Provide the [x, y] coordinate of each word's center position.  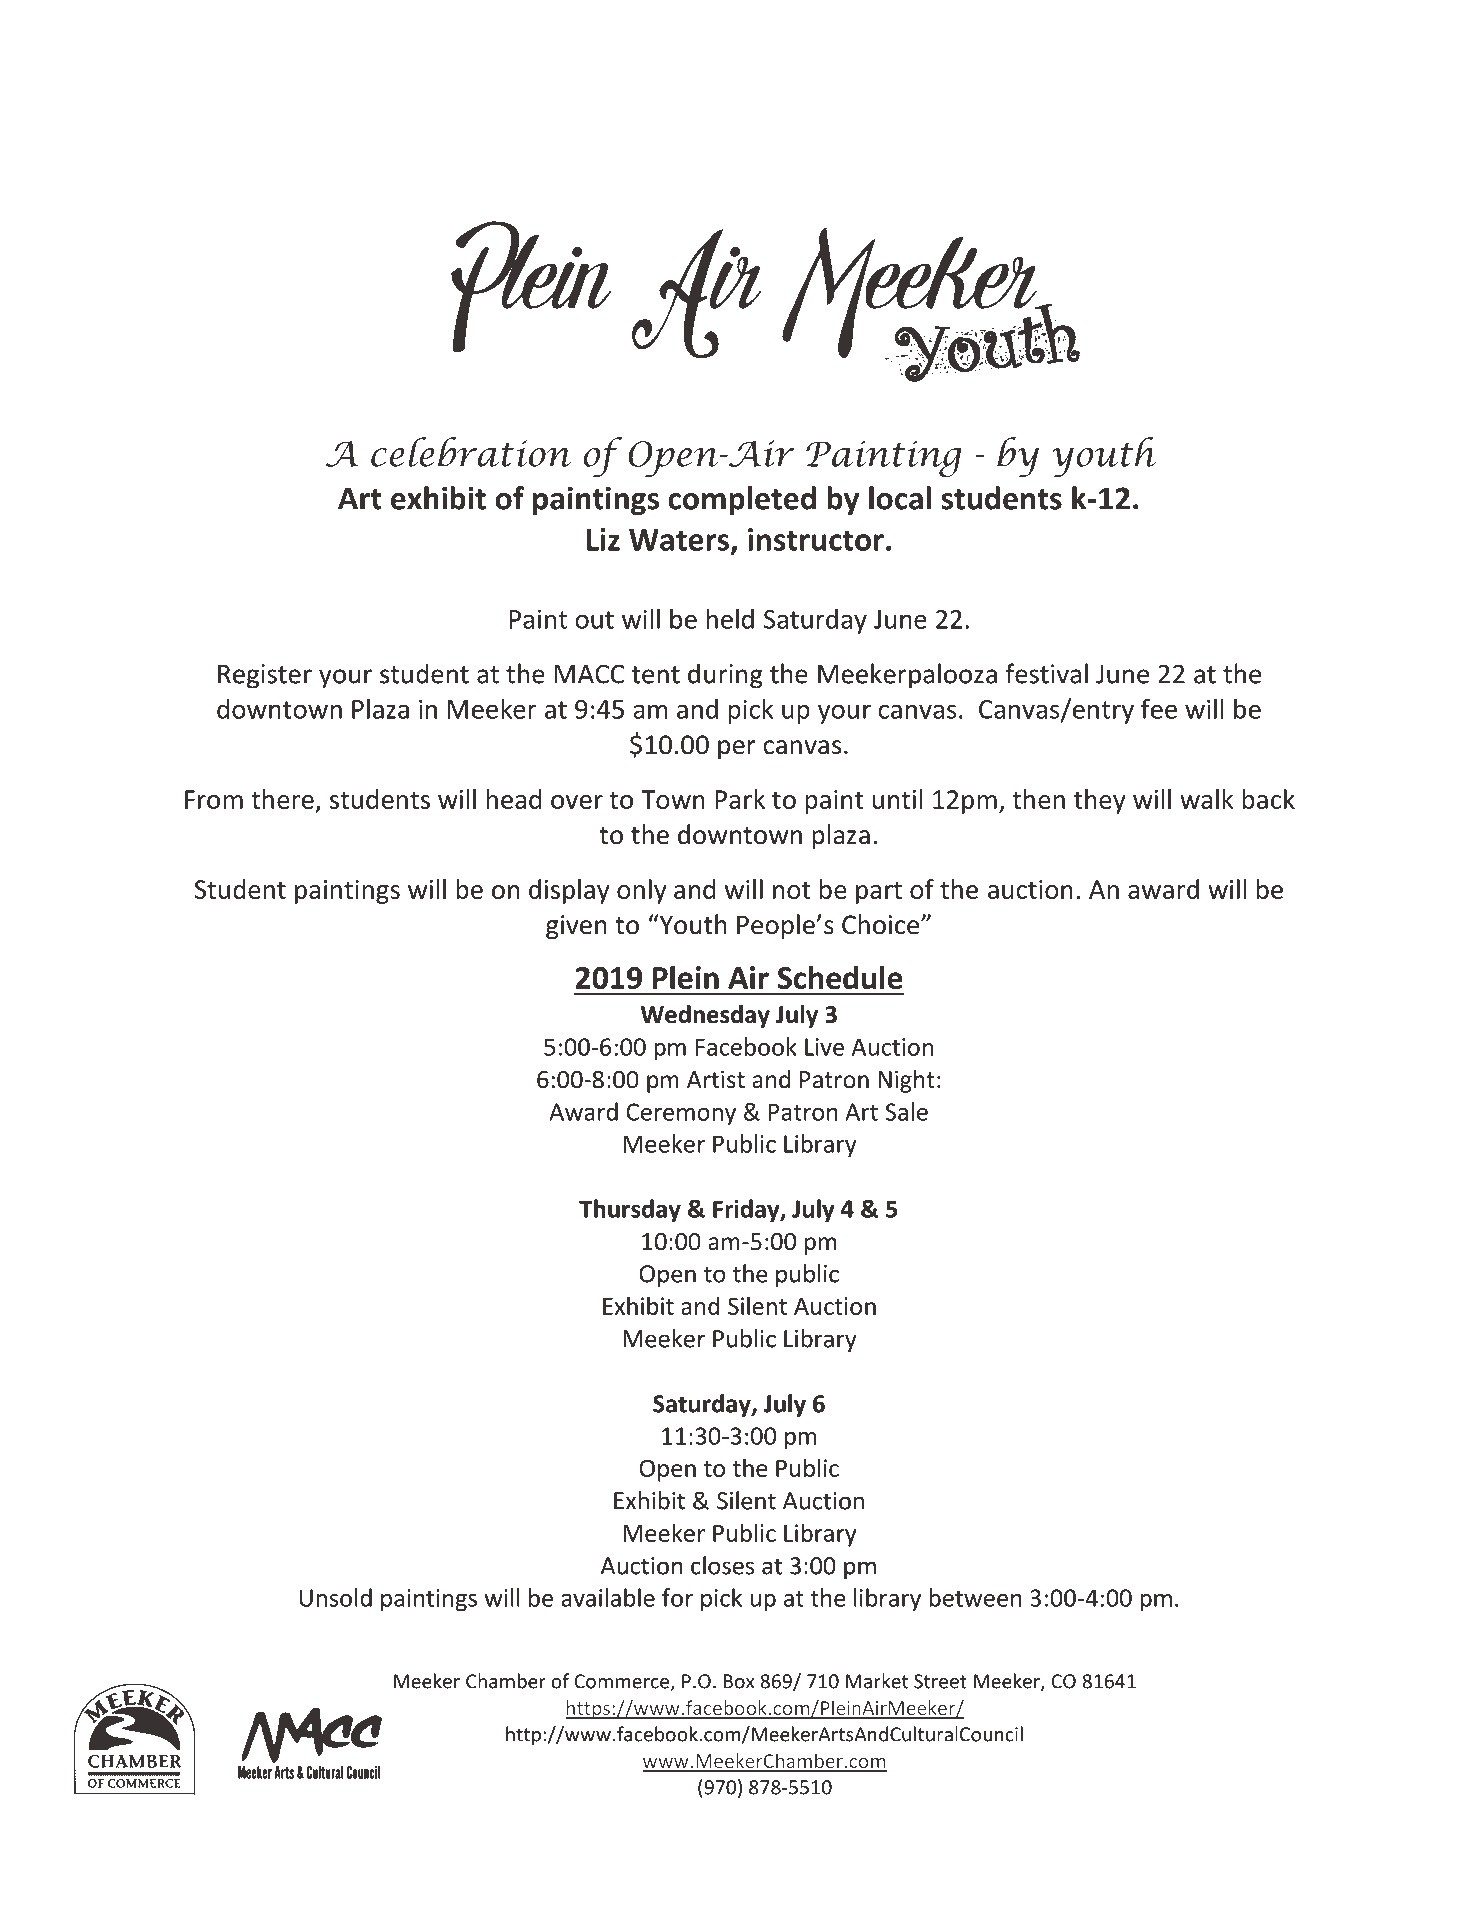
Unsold [336, 1597]
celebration [471, 452]
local [900, 498]
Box [739, 1681]
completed [742, 501]
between [975, 1597]
